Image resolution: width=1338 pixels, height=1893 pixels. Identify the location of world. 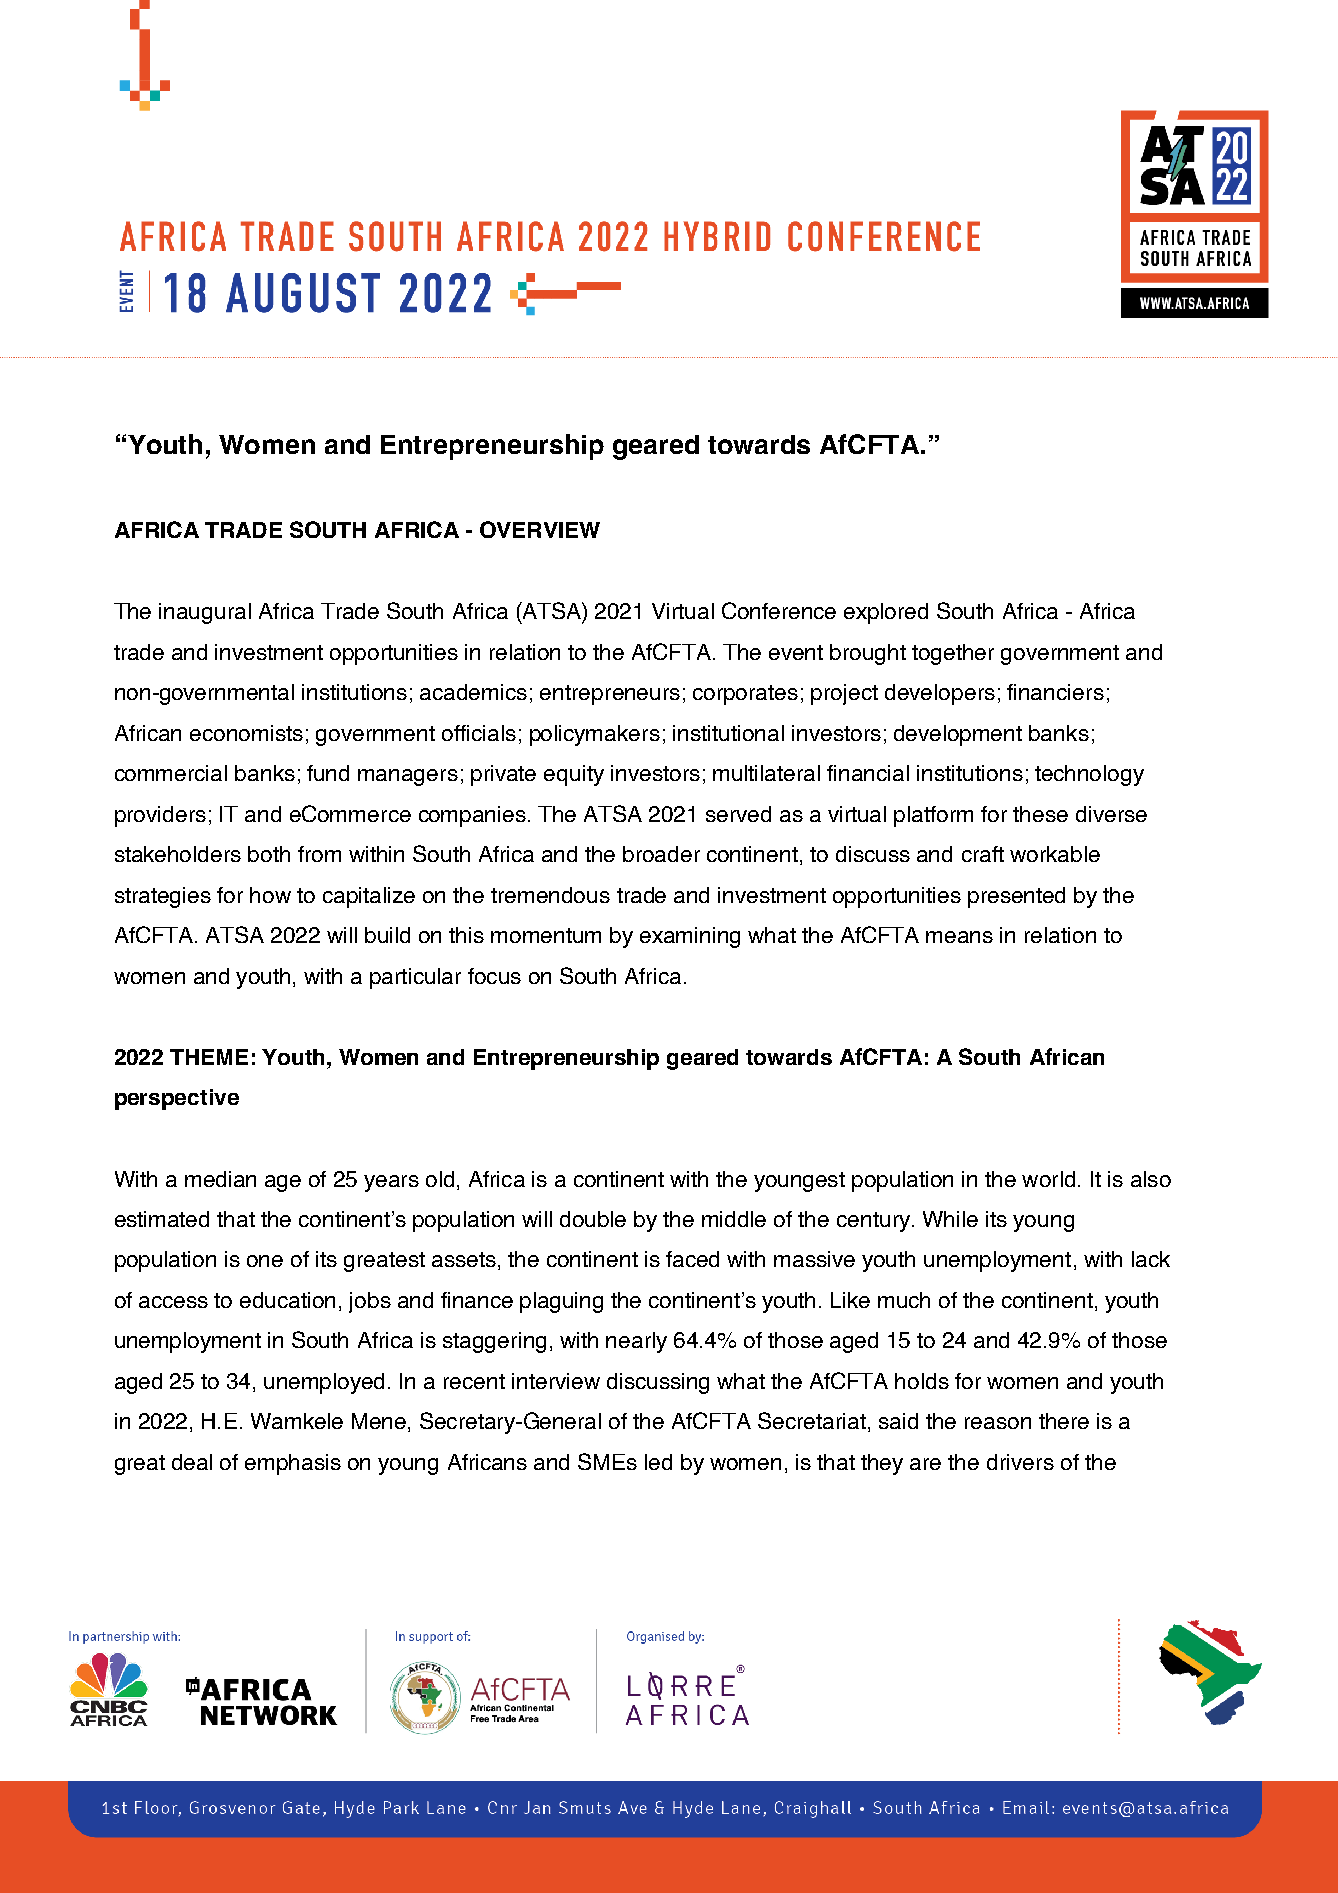
(1048, 1179).
